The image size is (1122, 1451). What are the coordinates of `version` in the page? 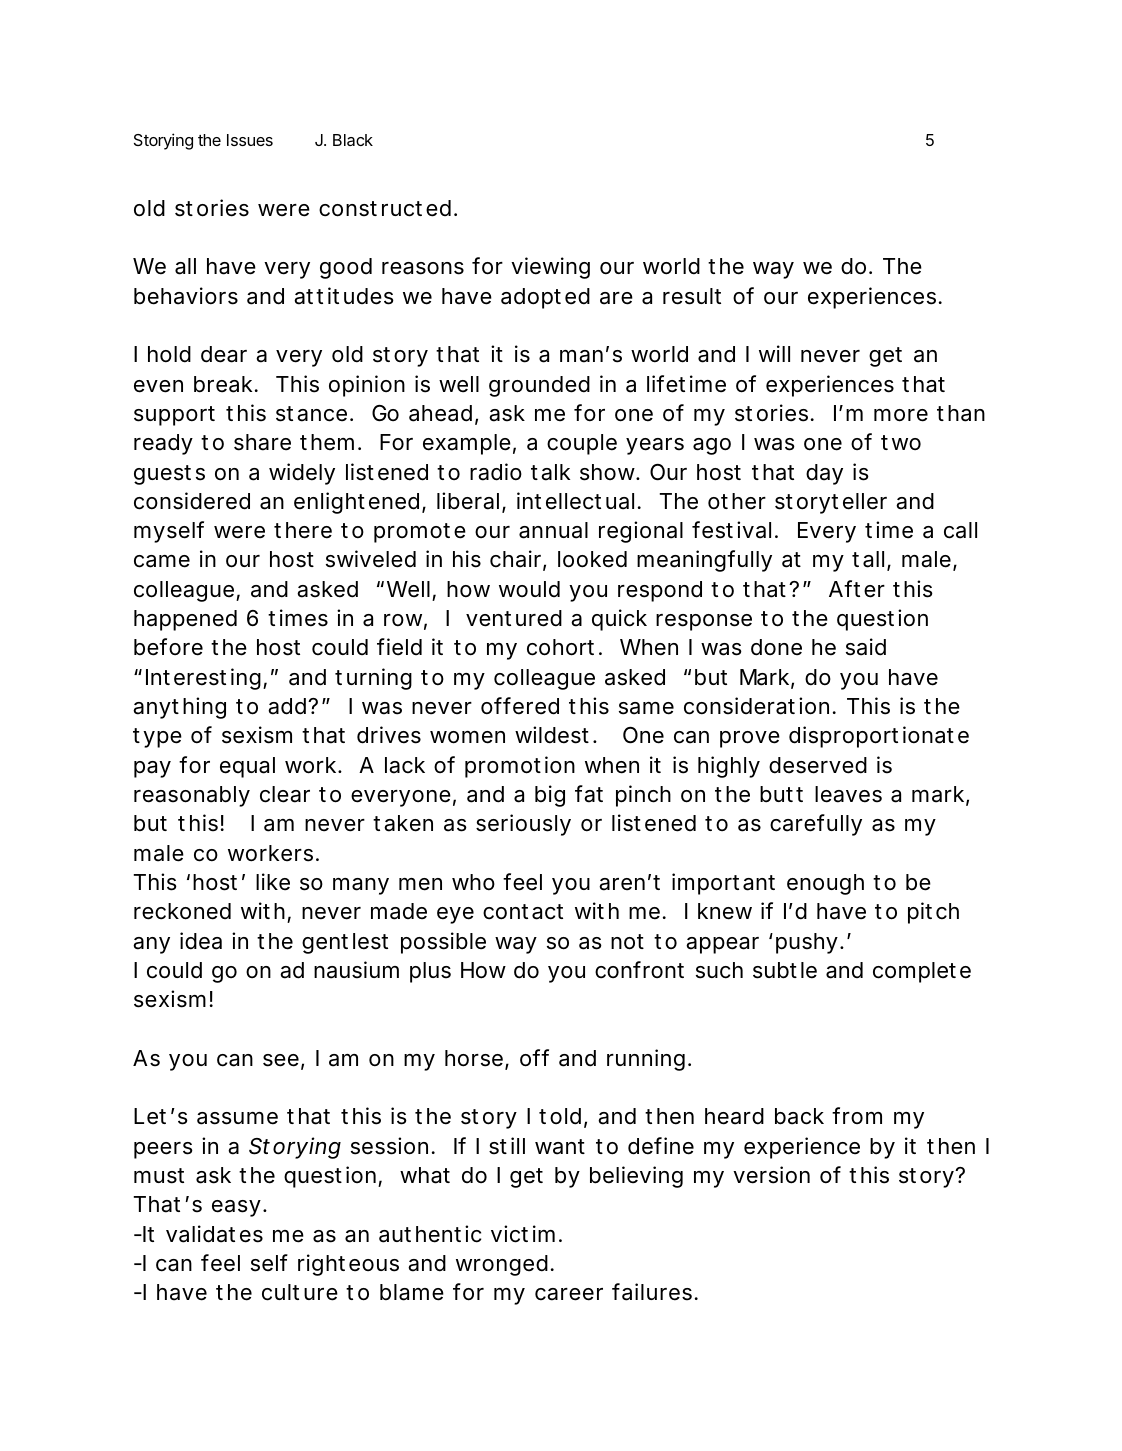 It's located at (771, 1175).
